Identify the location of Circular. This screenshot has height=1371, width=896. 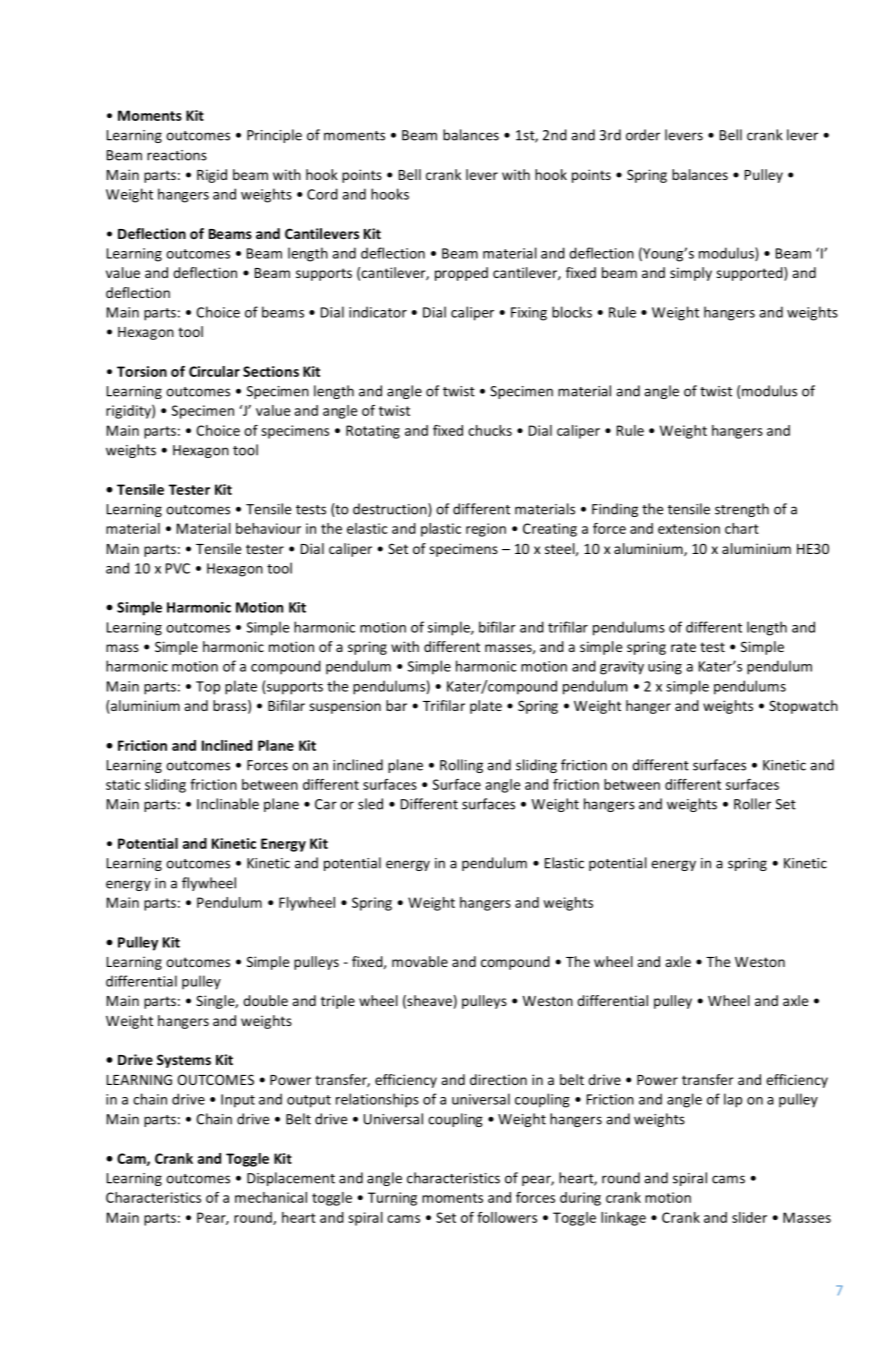
(214, 371).
